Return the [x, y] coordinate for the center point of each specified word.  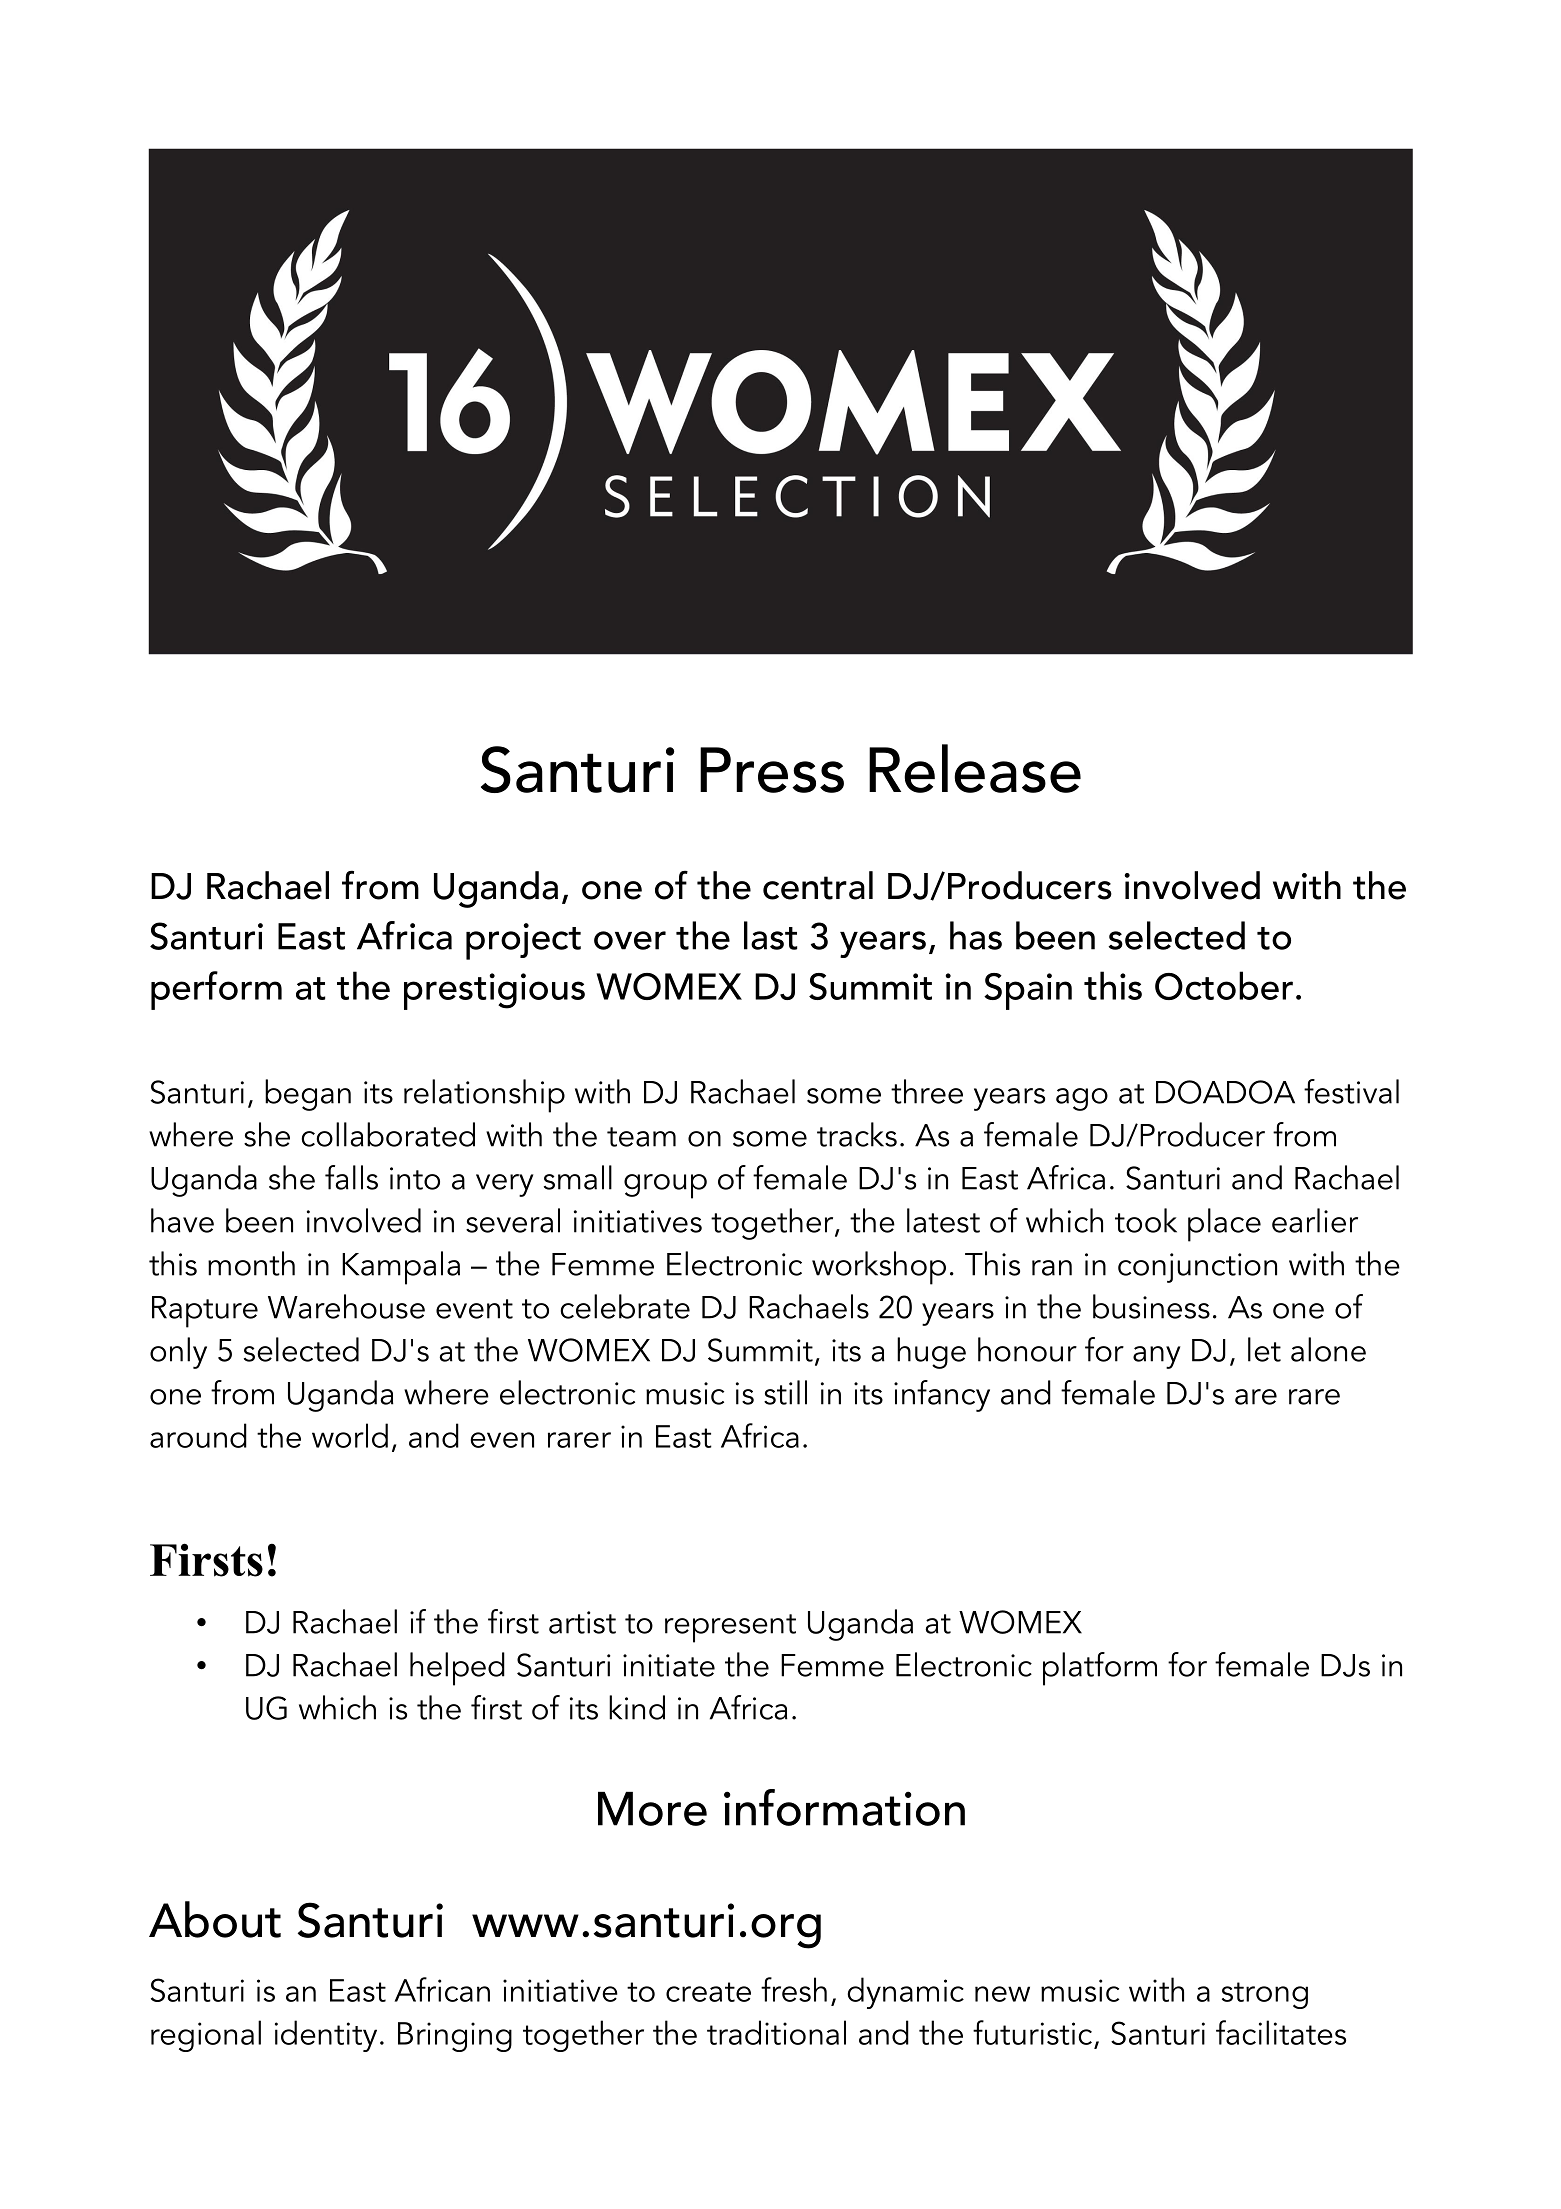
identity [326, 2036]
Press [772, 770]
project [523, 941]
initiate [669, 1665]
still [785, 1392]
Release [975, 768]
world [350, 1435]
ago [1082, 1099]
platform [1100, 1669]
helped [457, 1669]
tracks [857, 1134]
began [308, 1095]
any [1157, 1357]
